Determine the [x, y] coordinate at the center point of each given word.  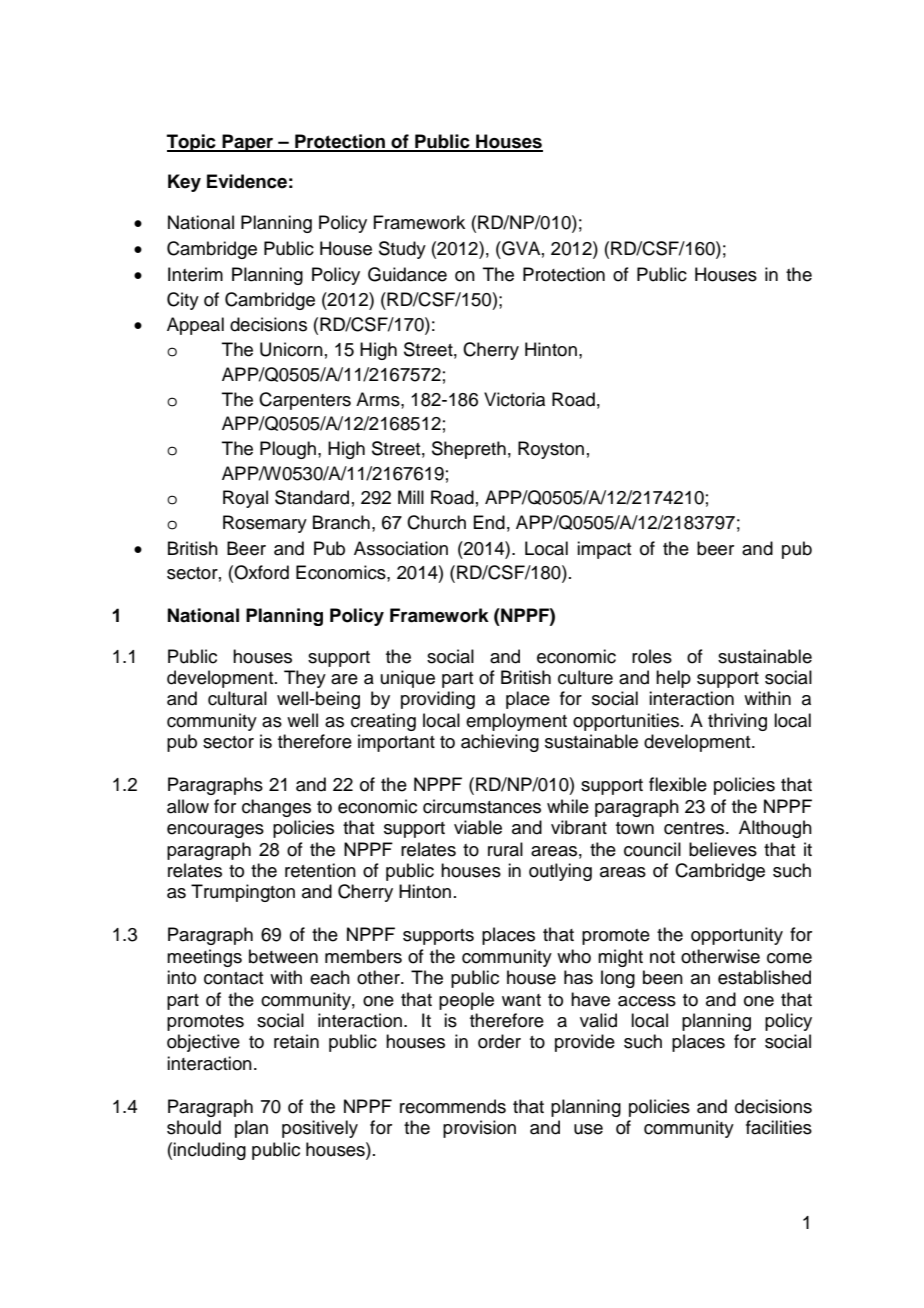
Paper [248, 143]
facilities [779, 1127]
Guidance [407, 274]
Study [402, 250]
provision [479, 1129]
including [209, 1151]
